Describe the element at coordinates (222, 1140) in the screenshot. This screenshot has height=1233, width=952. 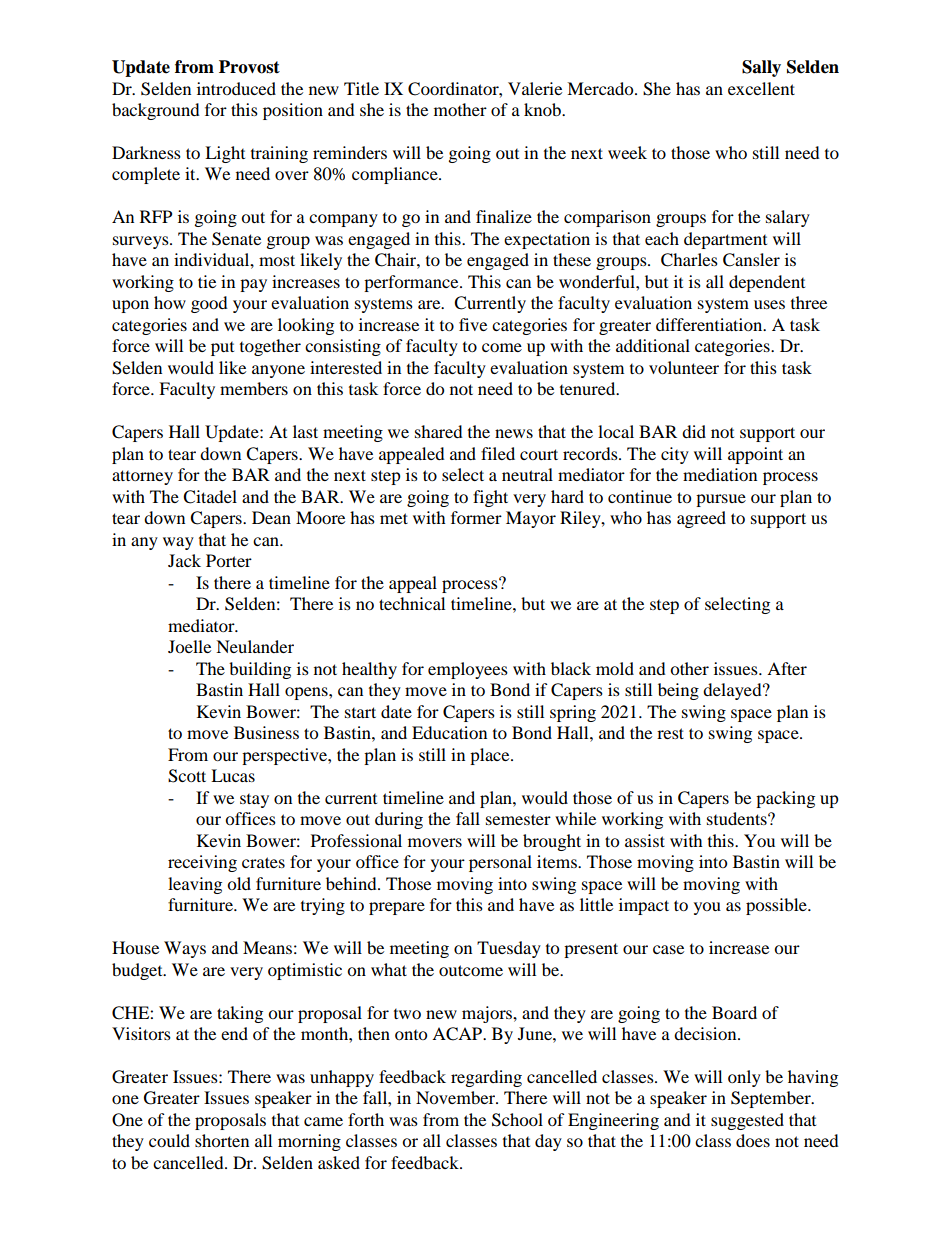
I see `shorten` at that location.
